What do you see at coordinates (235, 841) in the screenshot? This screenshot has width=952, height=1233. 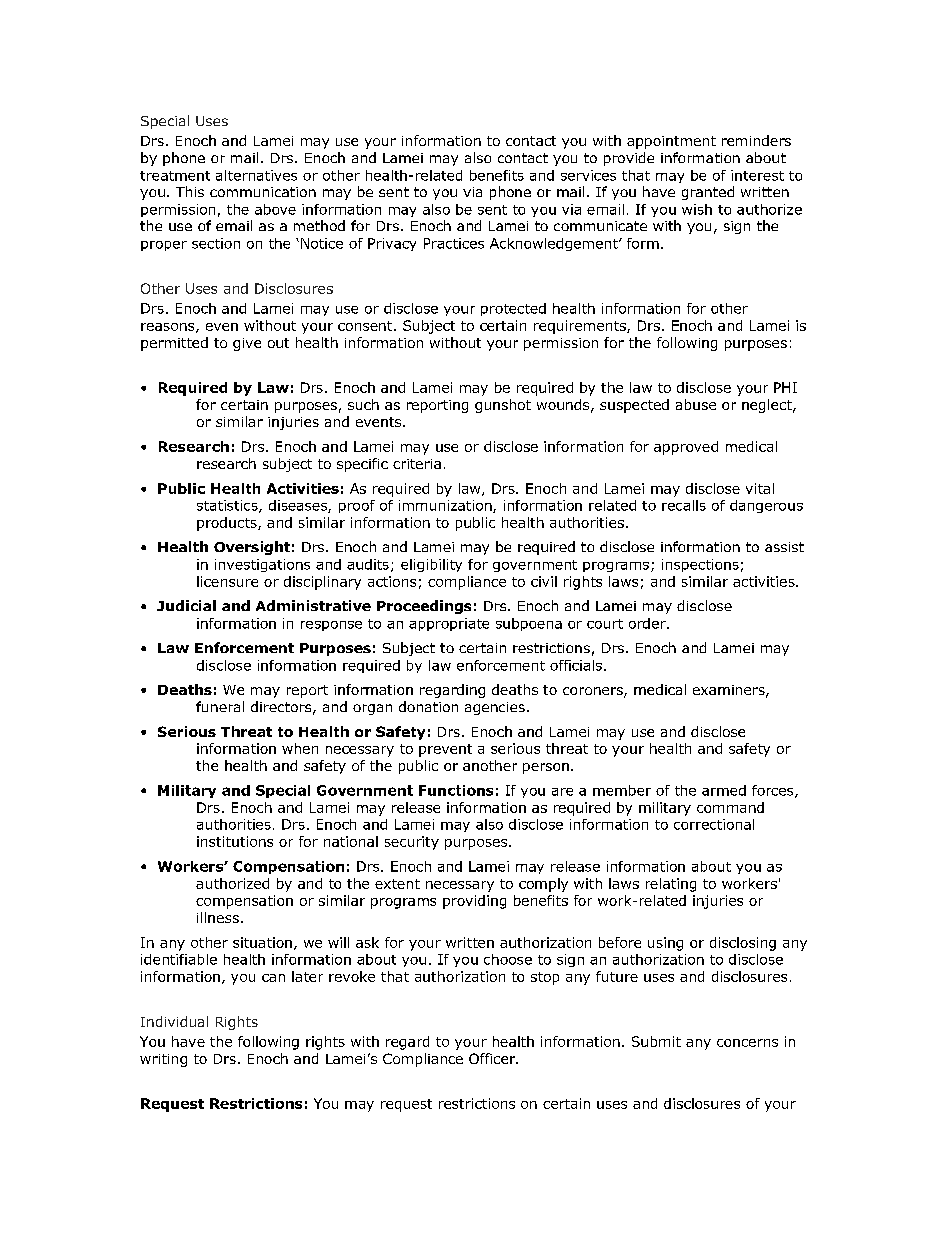 I see `institutions` at bounding box center [235, 841].
